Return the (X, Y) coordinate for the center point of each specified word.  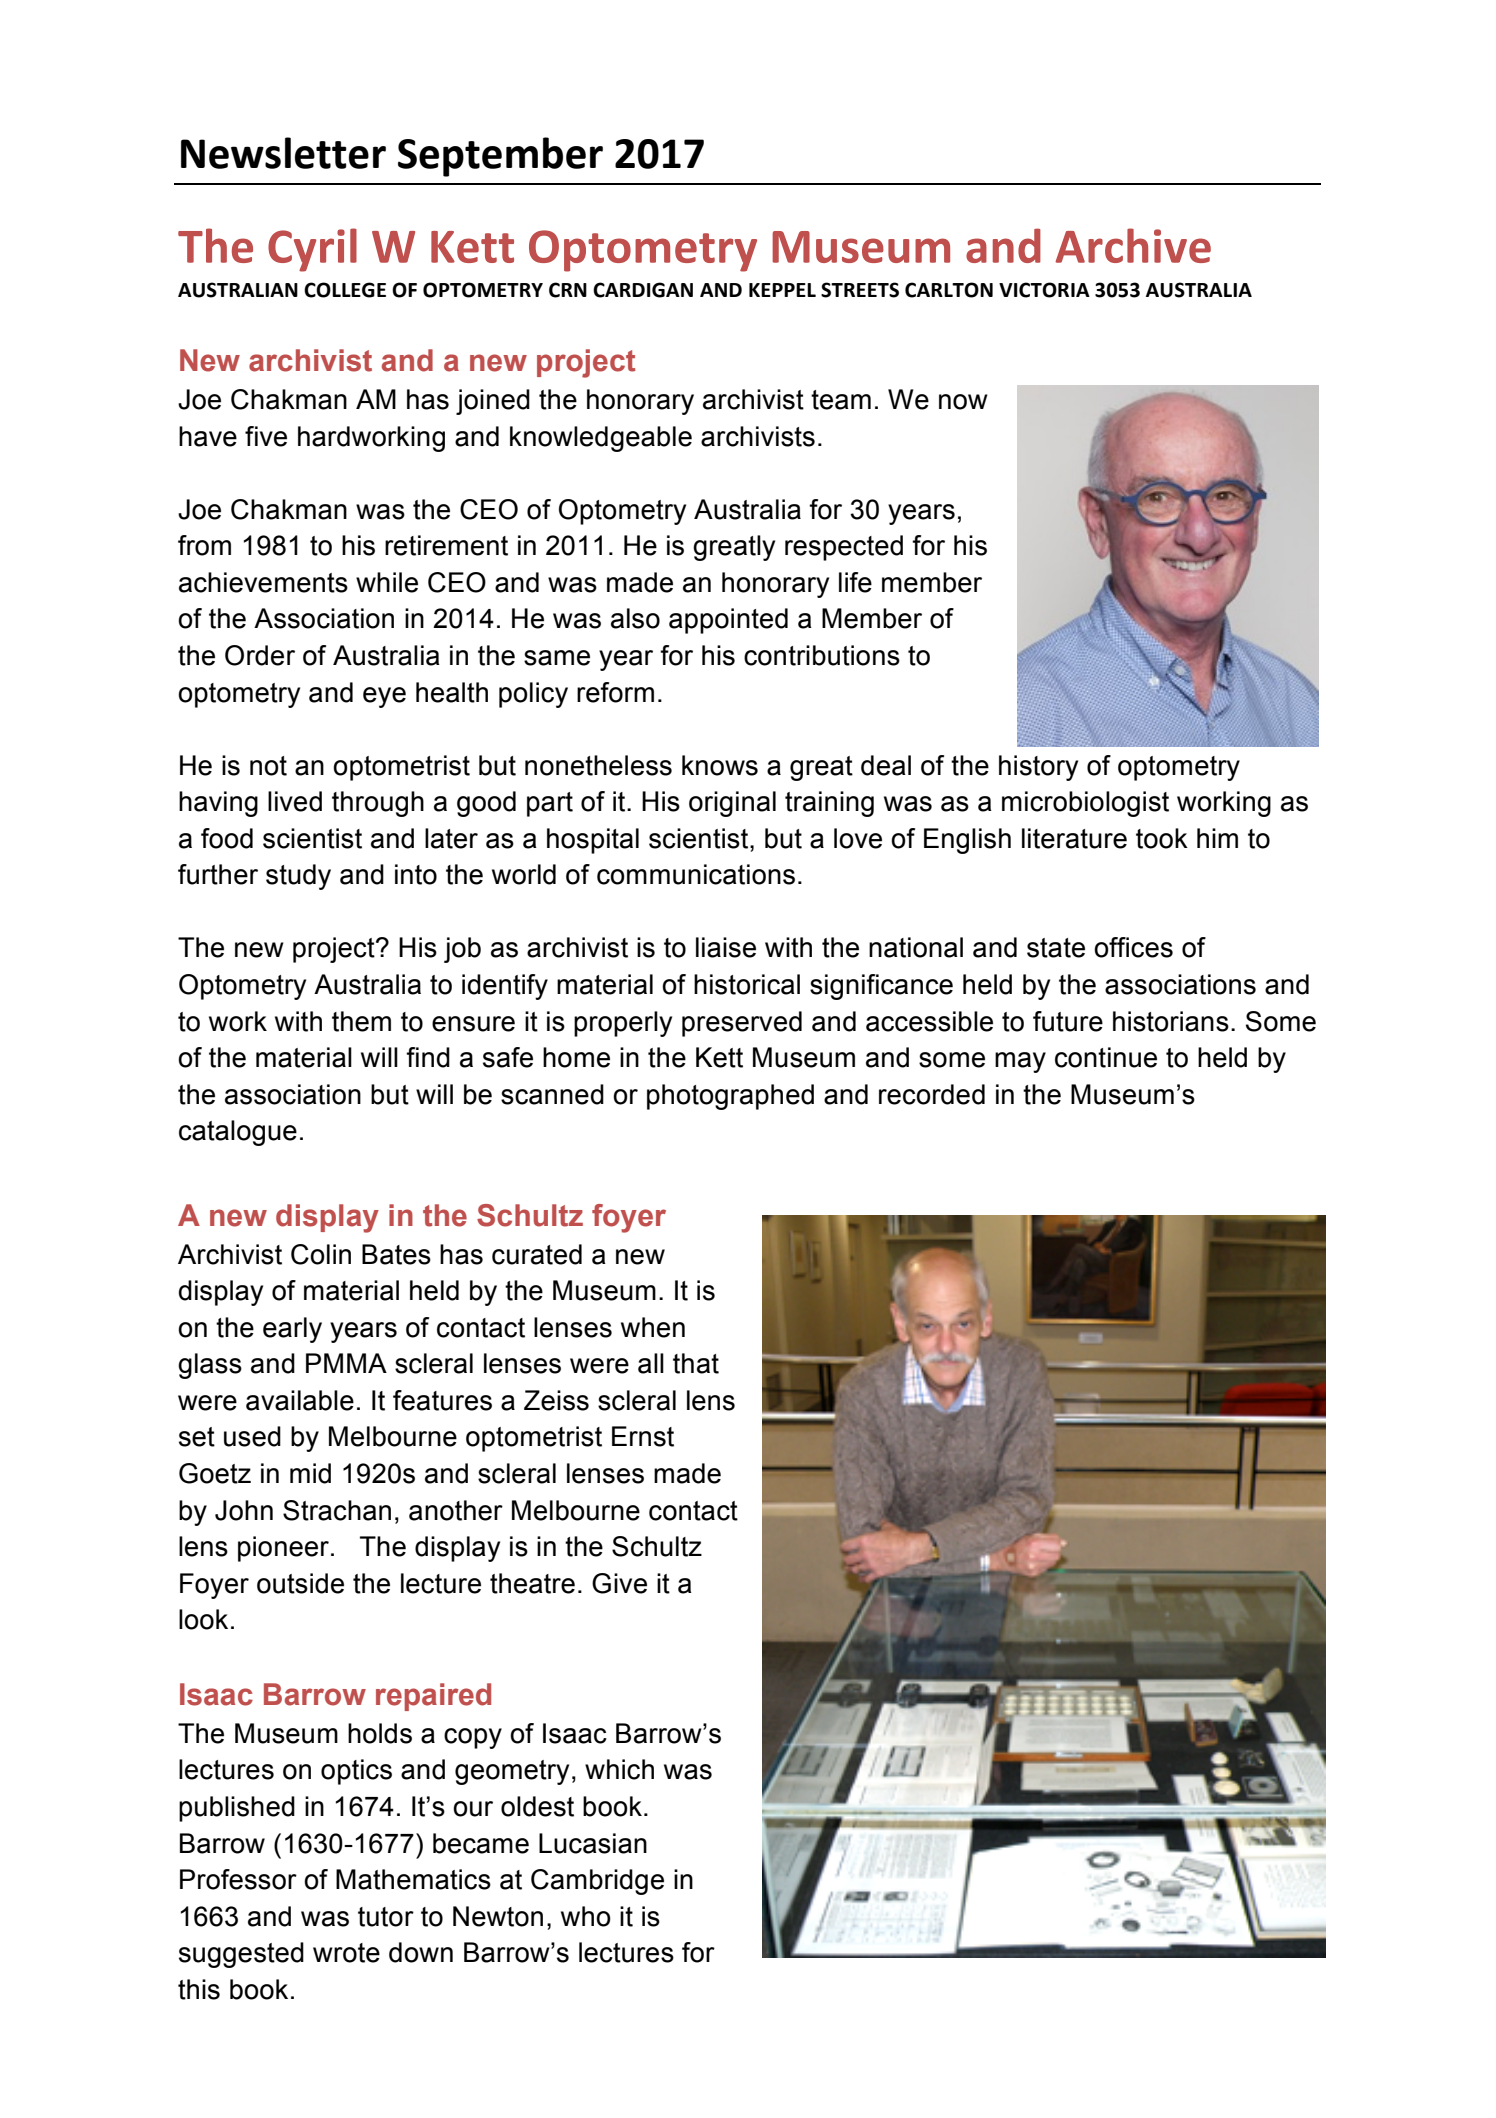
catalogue (238, 1133)
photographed (730, 1097)
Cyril (312, 250)
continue (1106, 1057)
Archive (1133, 245)
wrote (346, 1953)
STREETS (860, 290)
